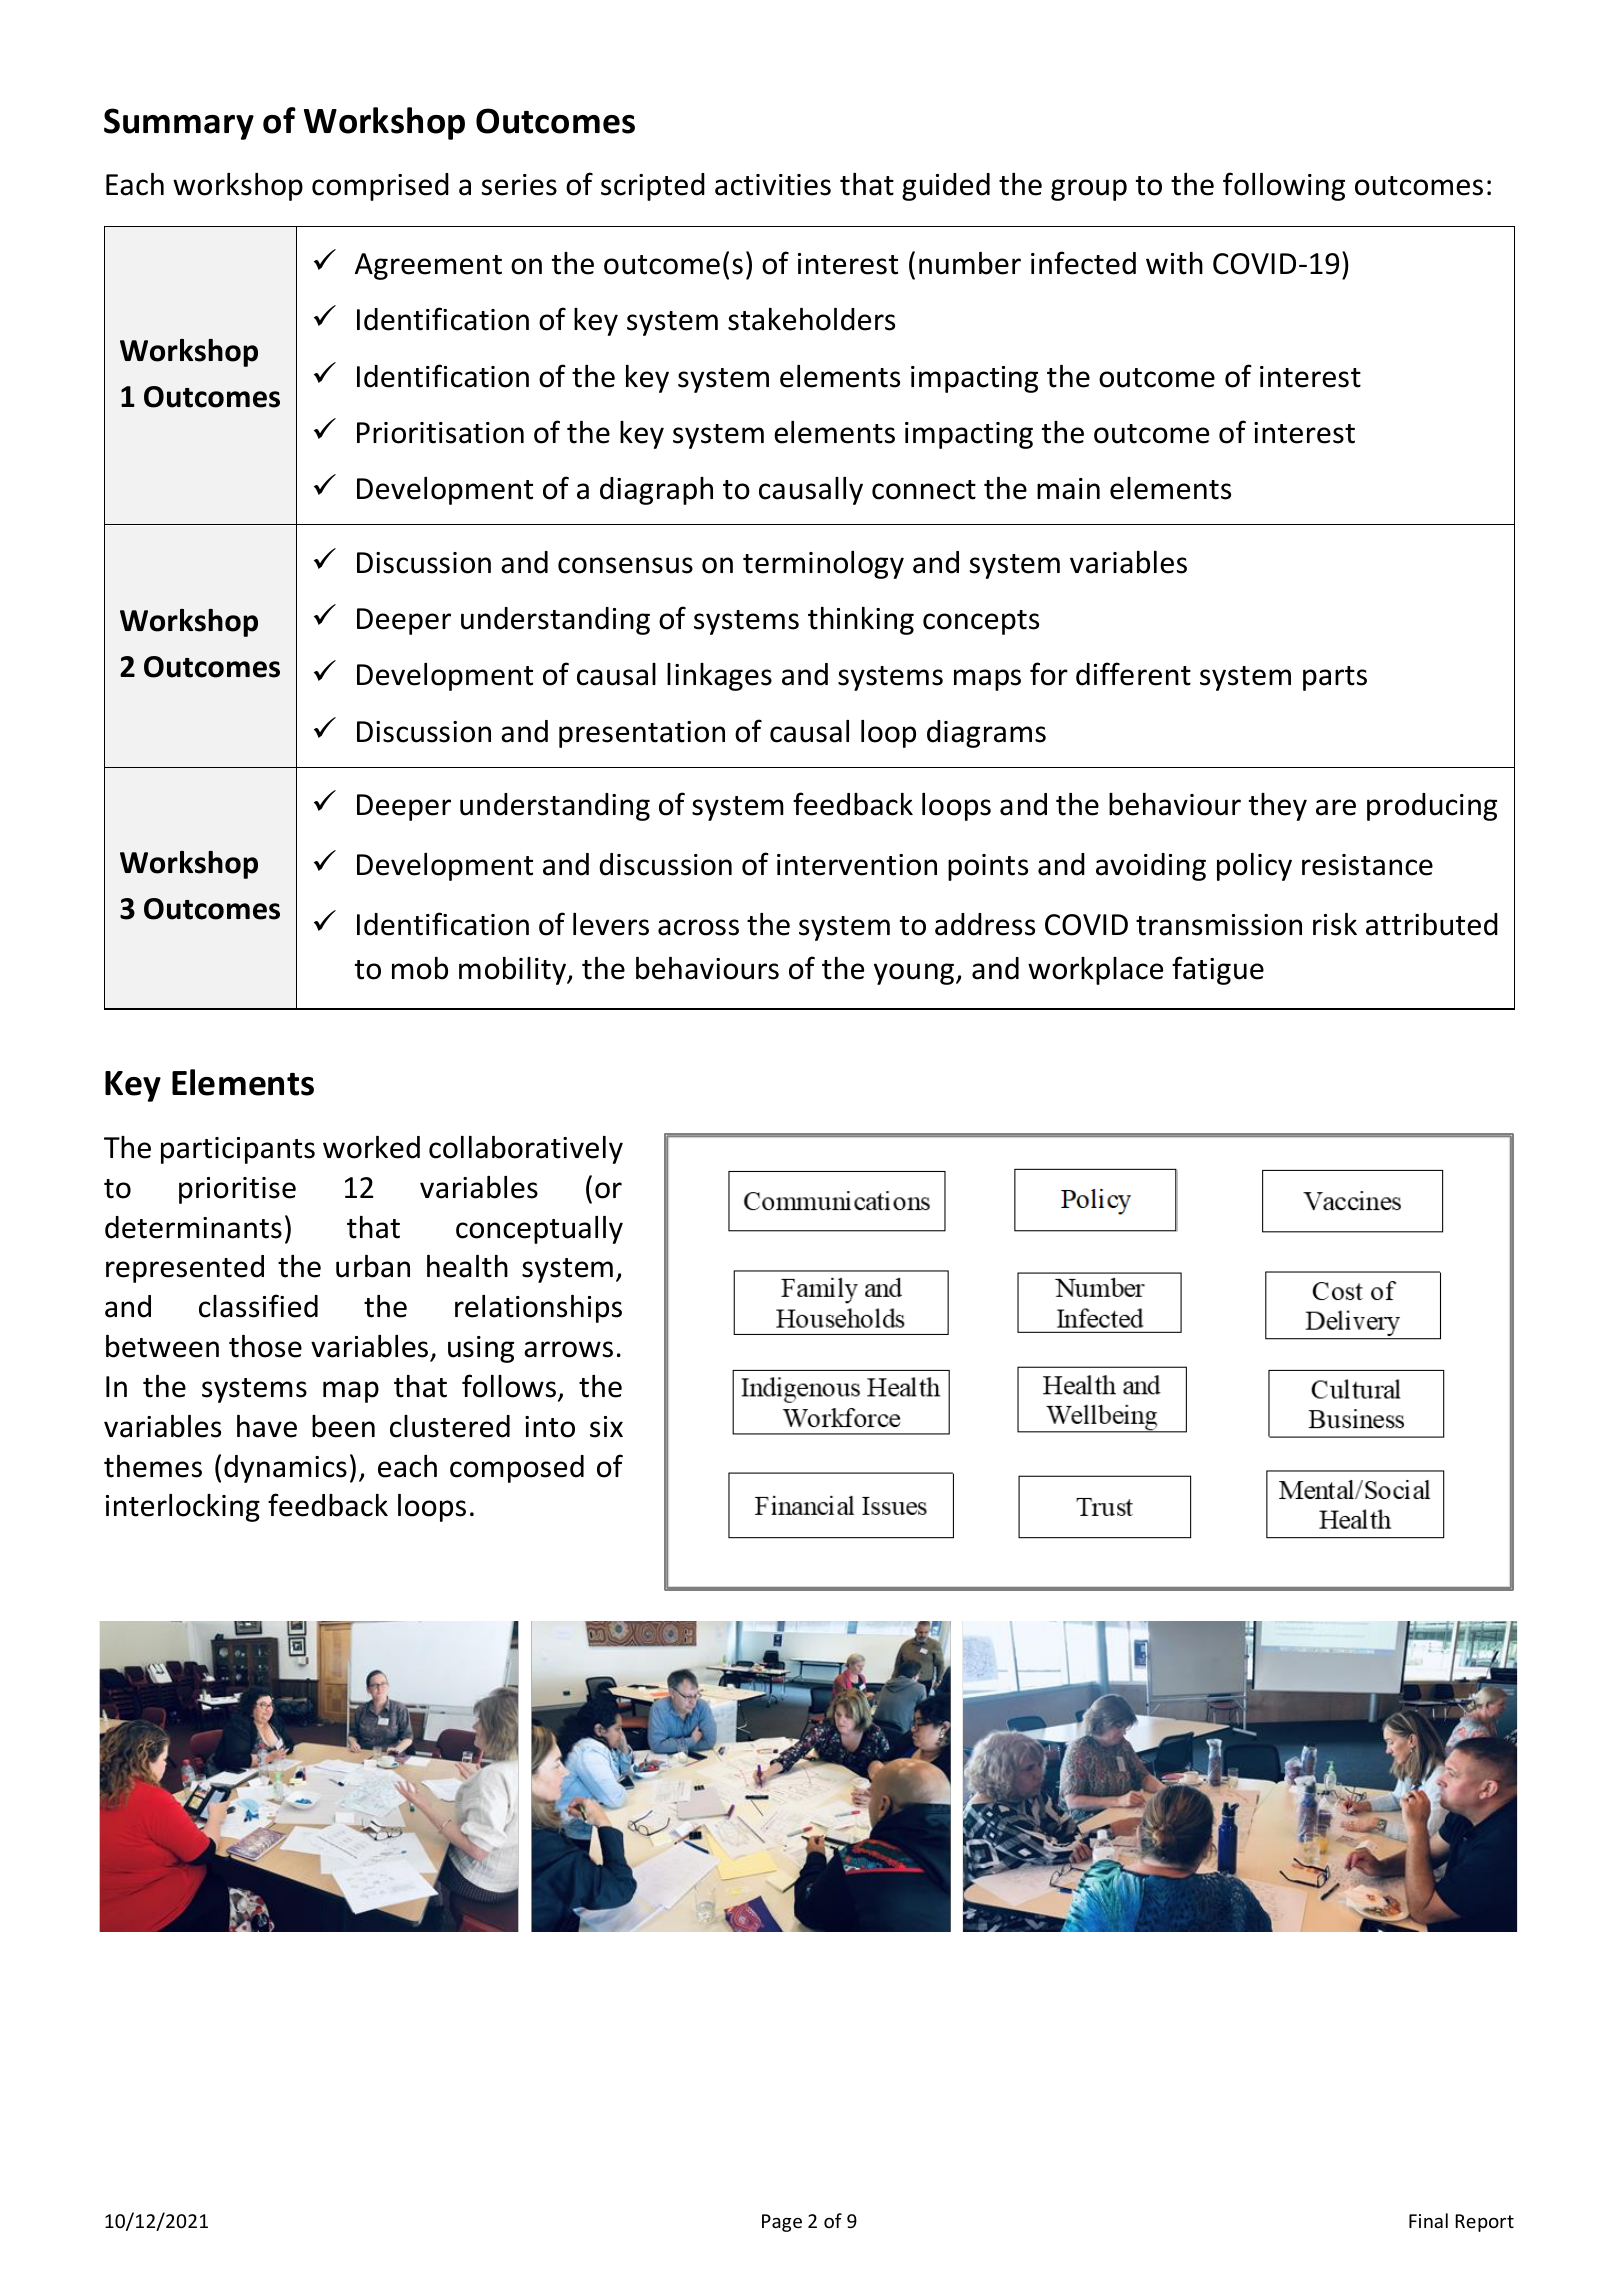 The width and height of the screenshot is (1618, 2289). What do you see at coordinates (380, 187) in the screenshot?
I see `comprised` at bounding box center [380, 187].
